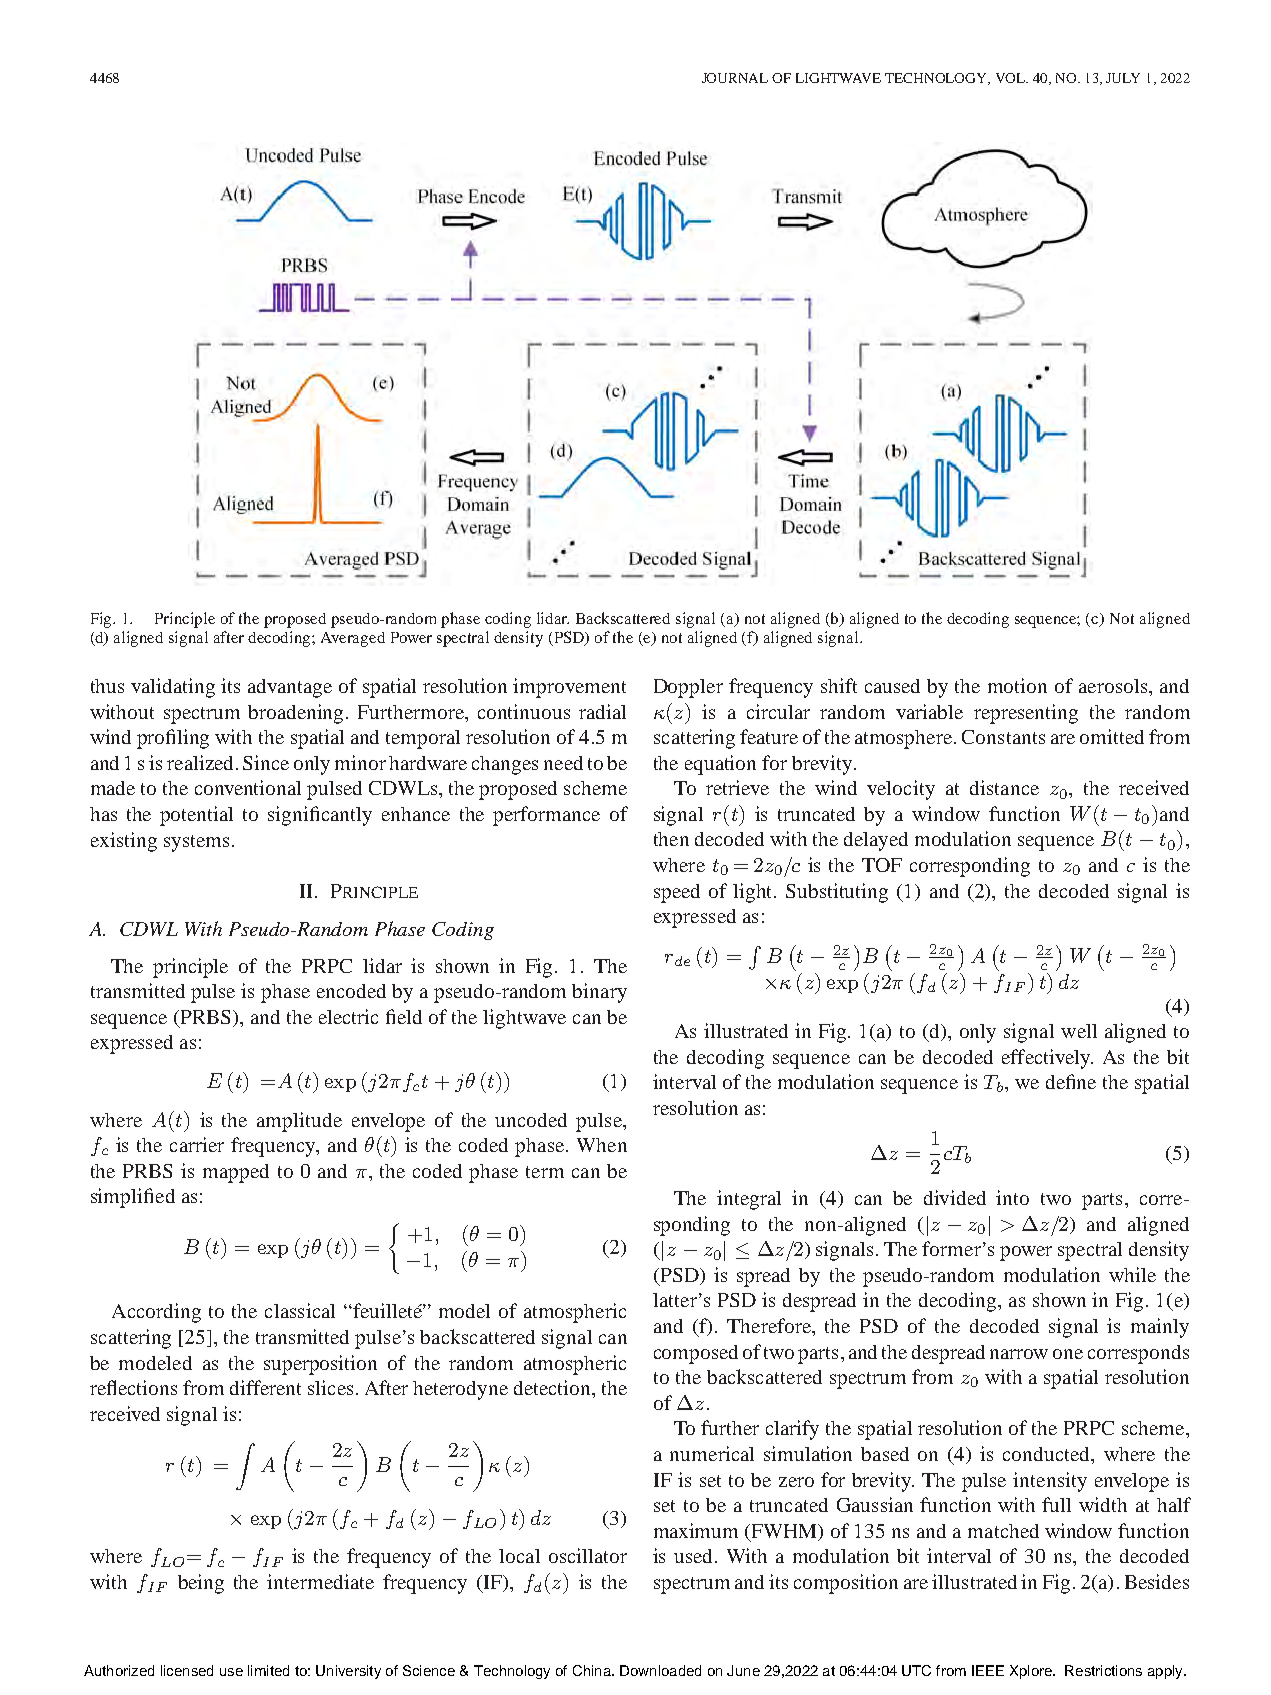 Image resolution: width=1271 pixels, height=1695 pixels. I want to click on advantage, so click(290, 688).
